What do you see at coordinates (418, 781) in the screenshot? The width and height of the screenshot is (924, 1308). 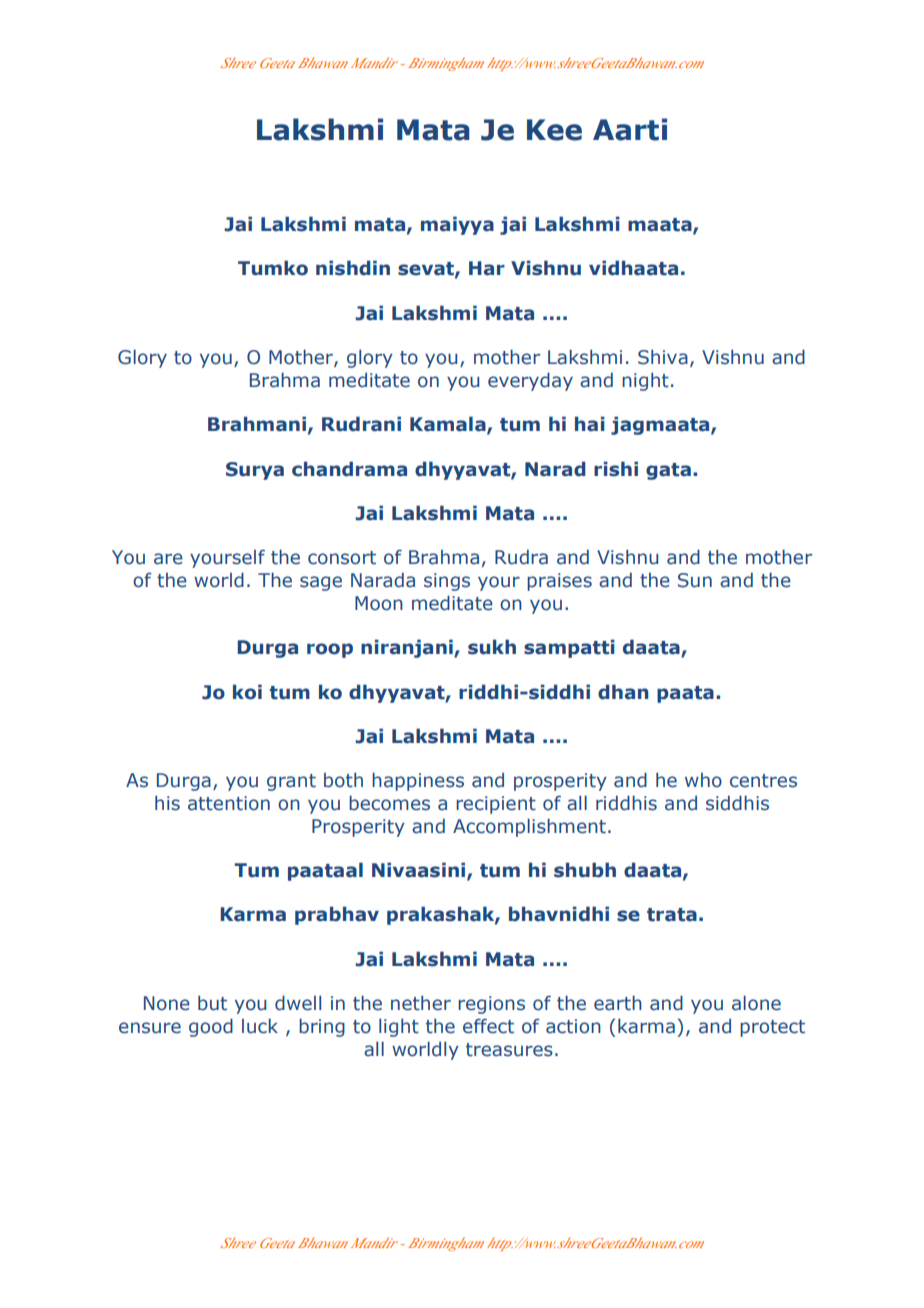 I see `happiness` at bounding box center [418, 781].
